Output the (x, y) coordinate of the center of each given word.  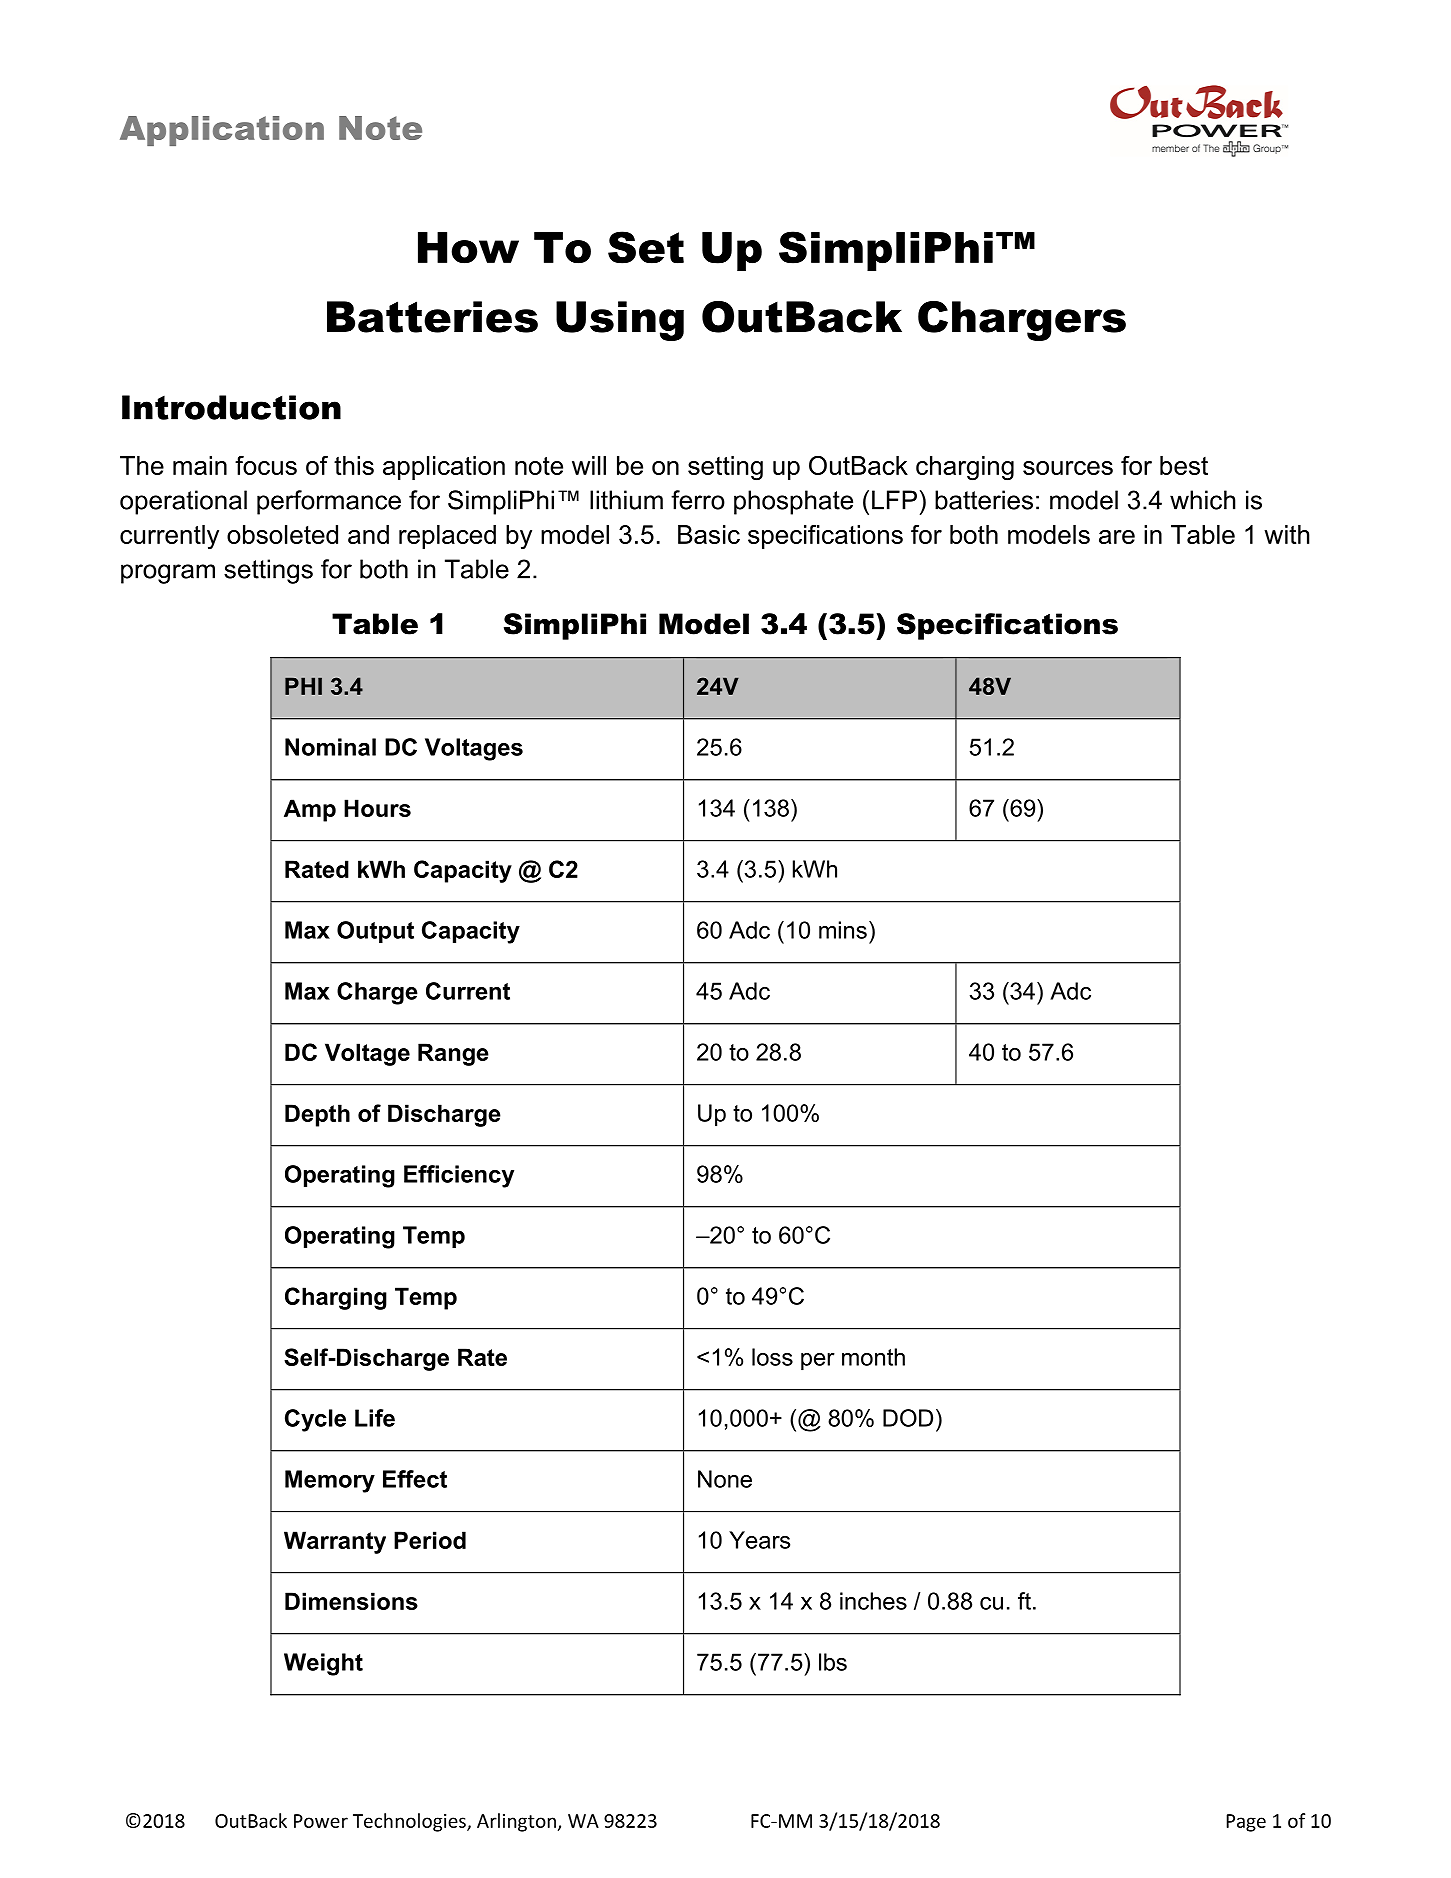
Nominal (330, 747)
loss (772, 1357)
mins (843, 930)
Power (321, 1821)
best (1184, 465)
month (873, 1357)
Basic (709, 534)
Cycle (315, 1420)
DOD (908, 1418)
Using (620, 321)
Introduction (231, 407)
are (1117, 537)
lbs (833, 1662)
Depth (317, 1115)
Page (1246, 1823)
